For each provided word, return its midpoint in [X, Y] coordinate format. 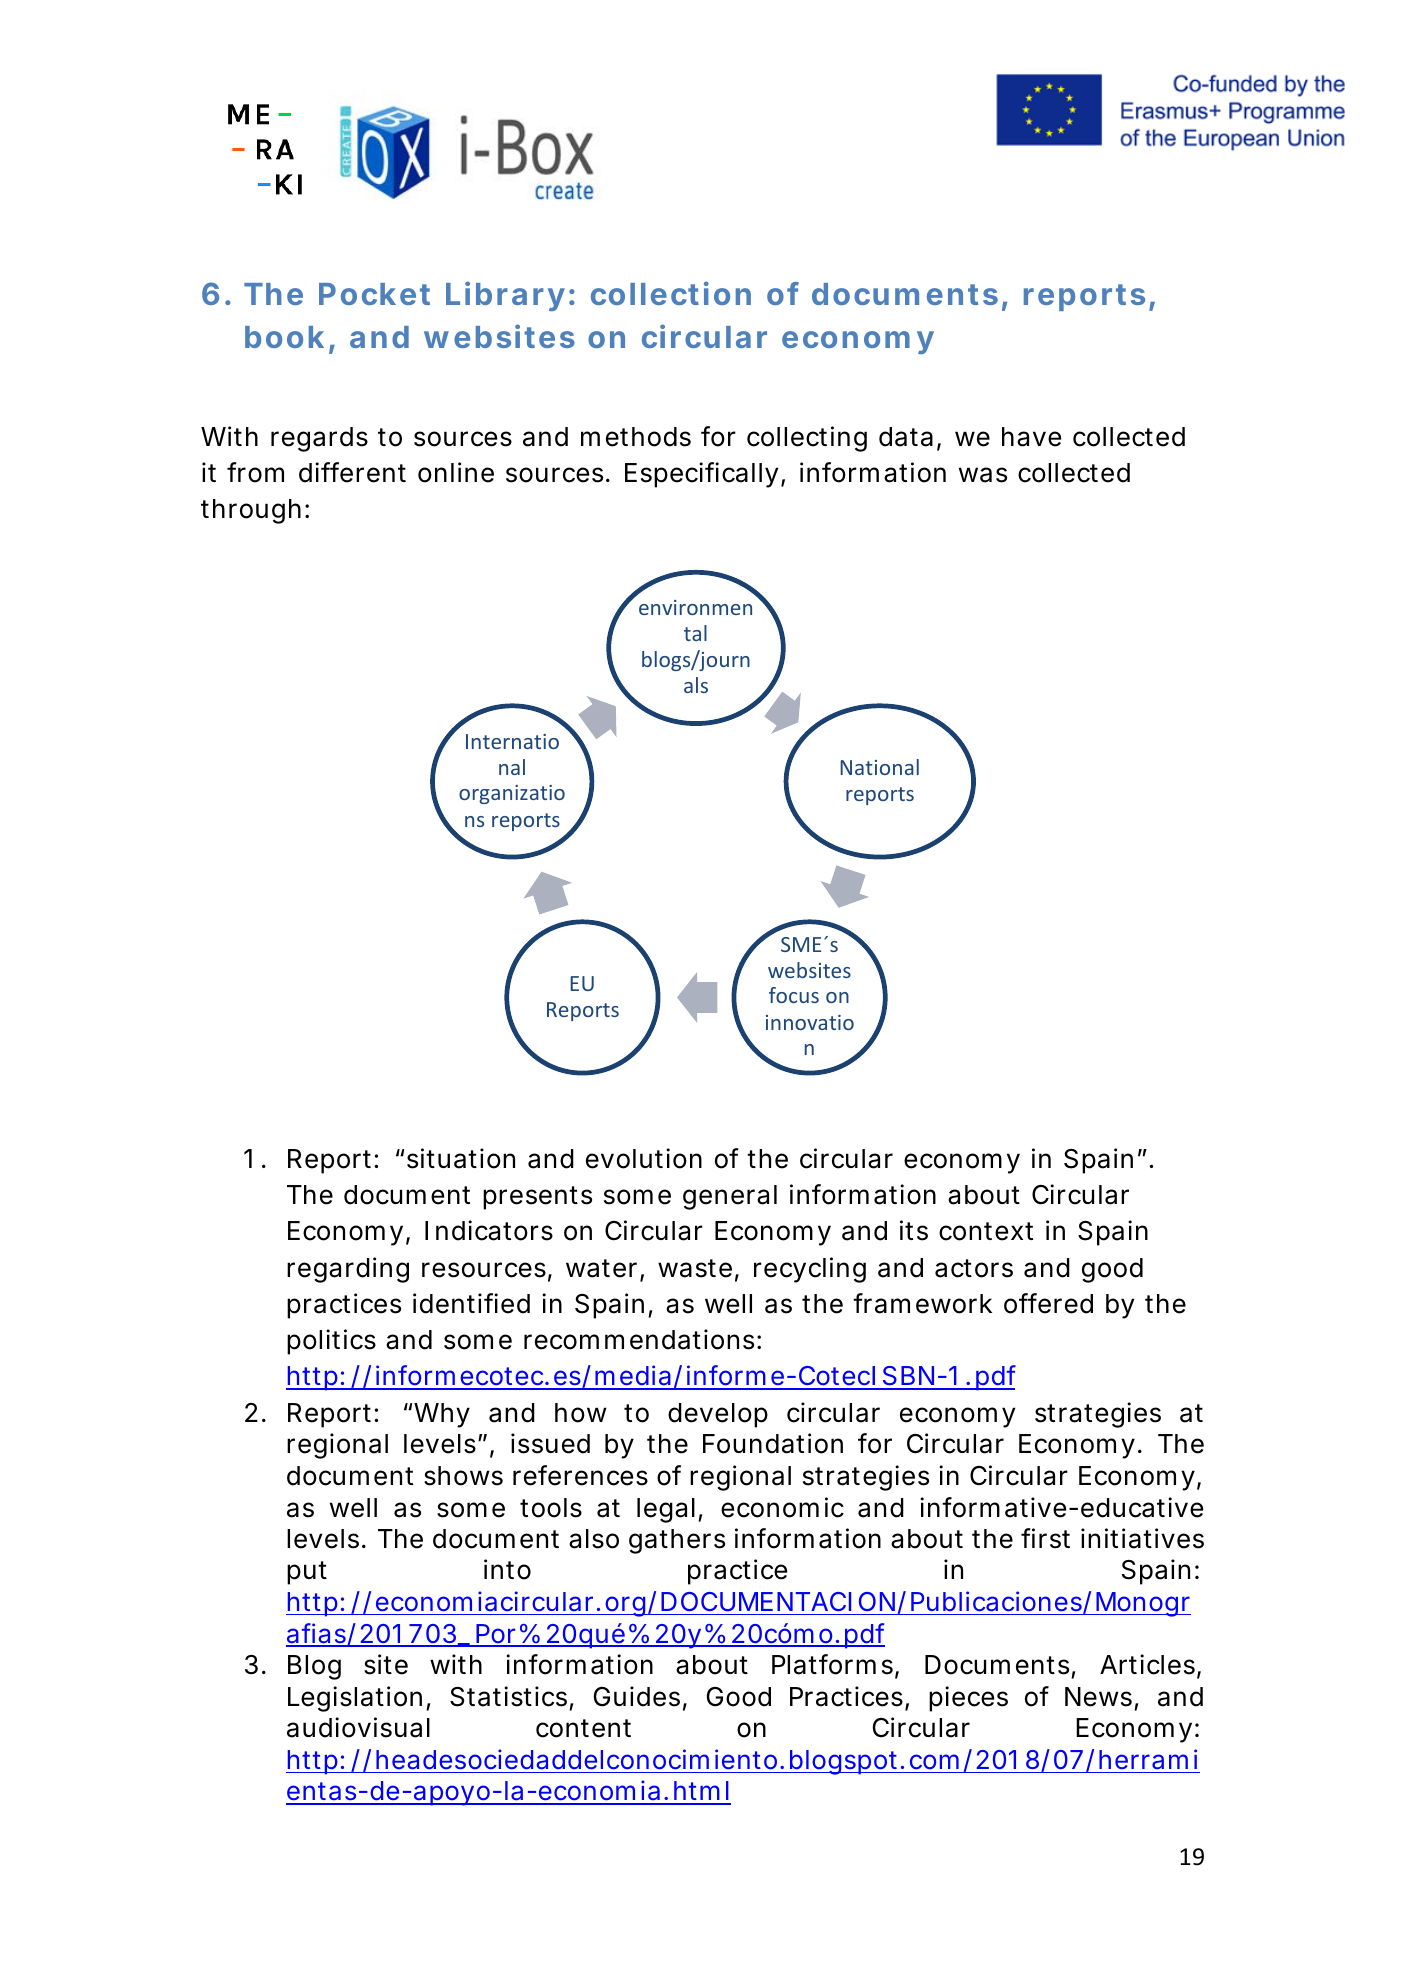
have [1031, 437]
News [1098, 1697]
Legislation [355, 1699]
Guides [637, 1696]
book [284, 337]
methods [636, 437]
